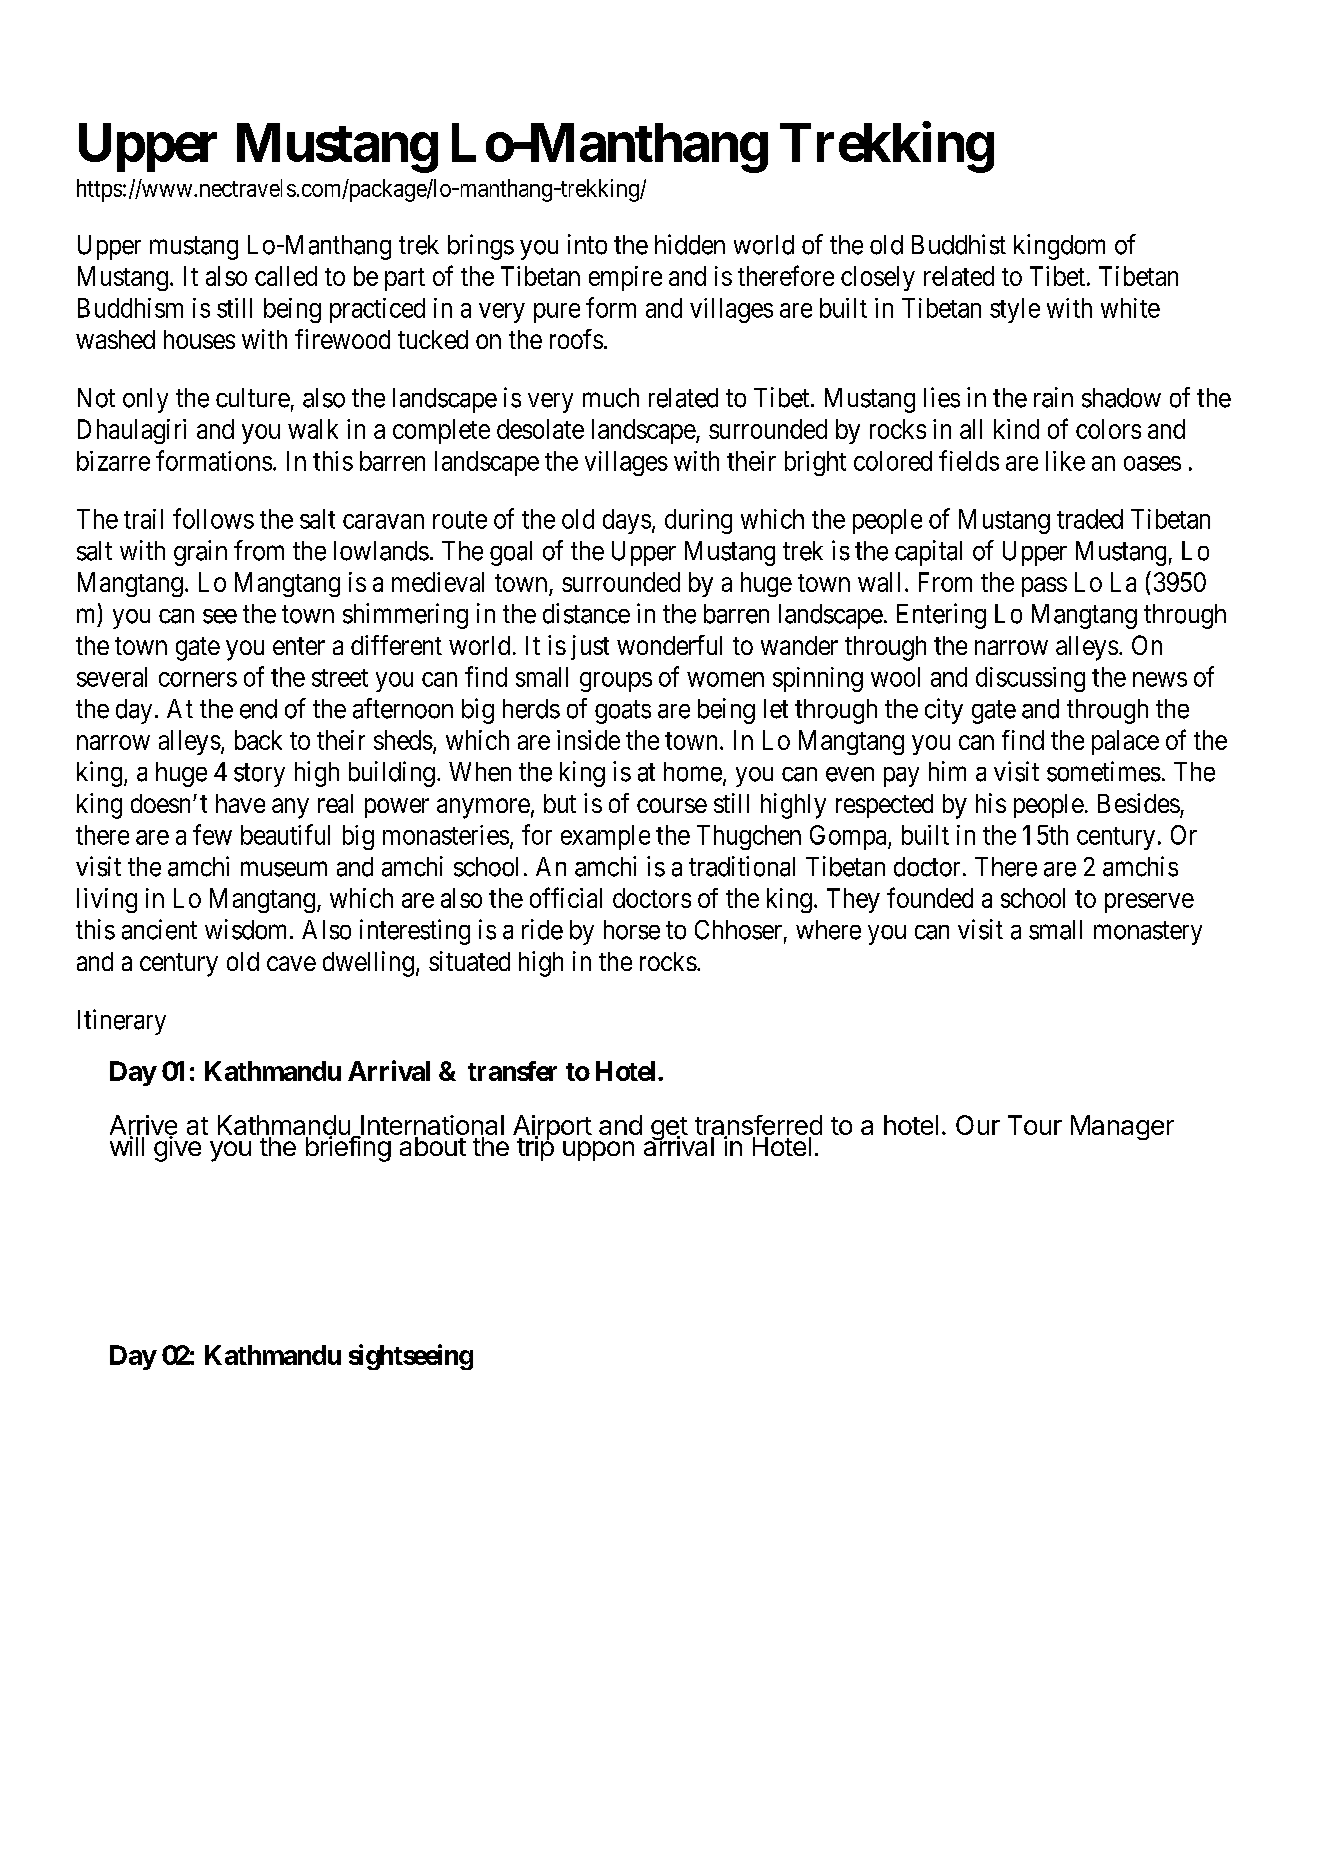 The width and height of the screenshot is (1320, 1866). Describe the element at coordinates (1035, 1125) in the screenshot. I see `Tour` at that location.
